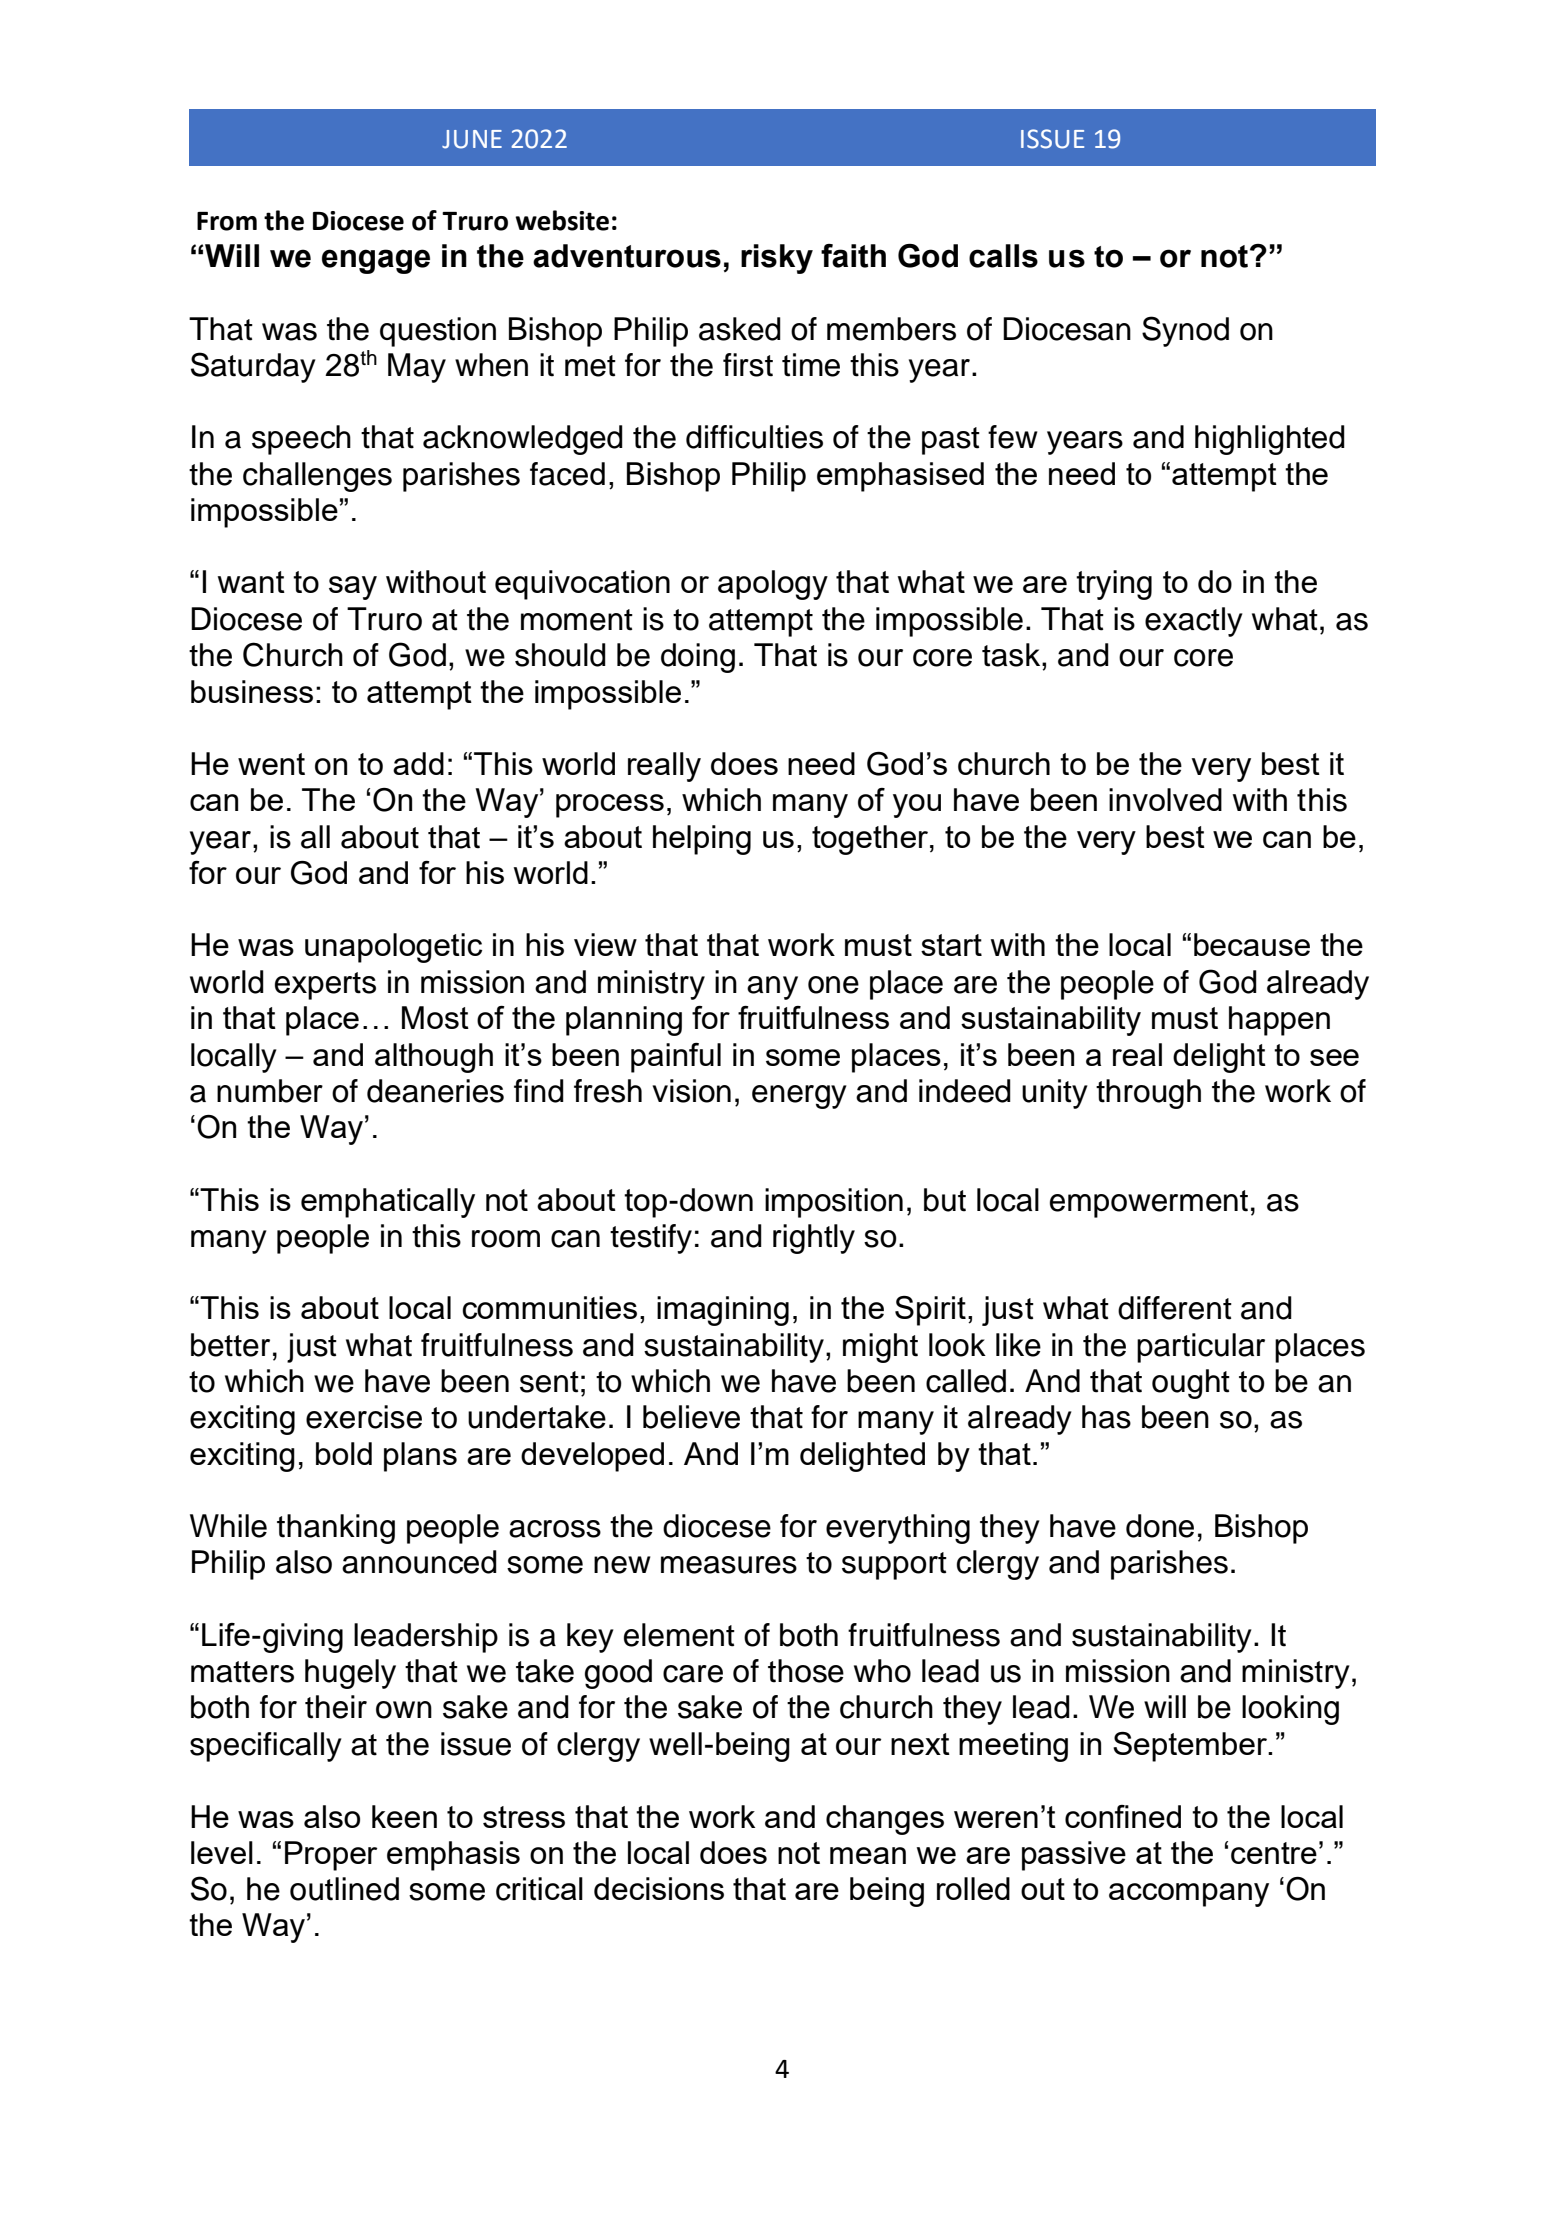  Describe the element at coordinates (1279, 1021) in the screenshot. I see `happen` at that location.
